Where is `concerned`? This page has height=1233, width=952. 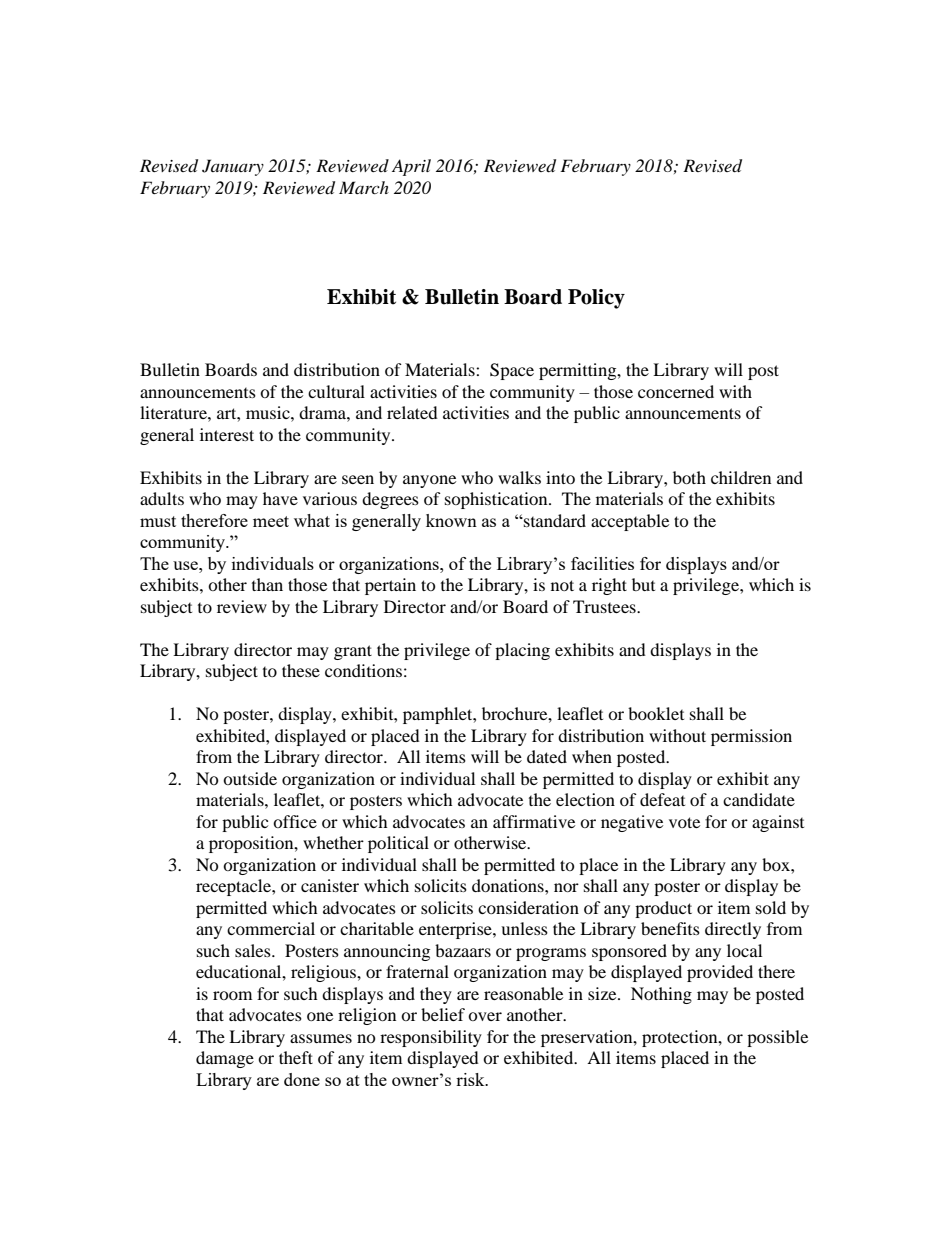
concerned is located at coordinates (676, 391).
